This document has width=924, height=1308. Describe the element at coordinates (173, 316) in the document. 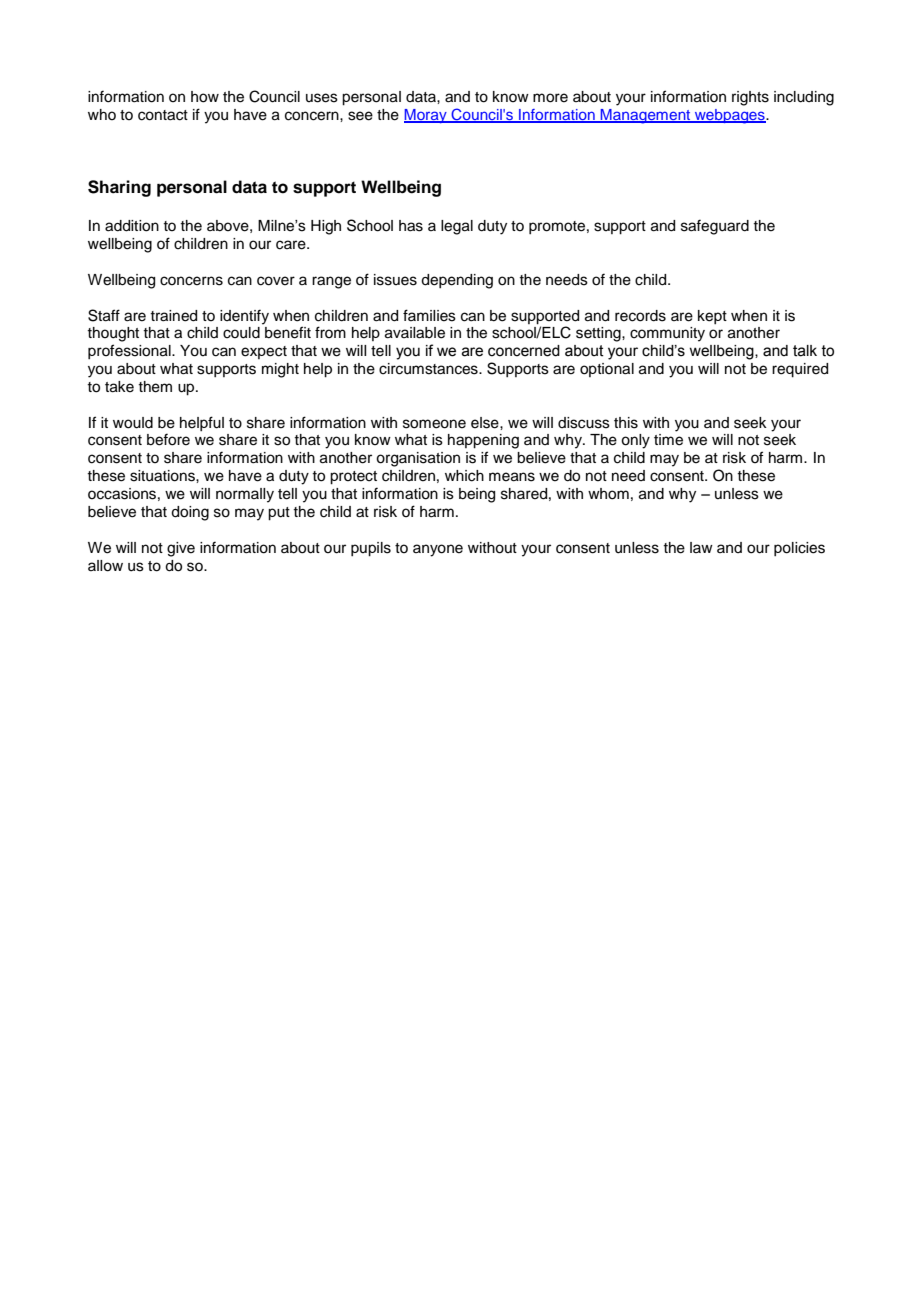

I see `trained` at that location.
